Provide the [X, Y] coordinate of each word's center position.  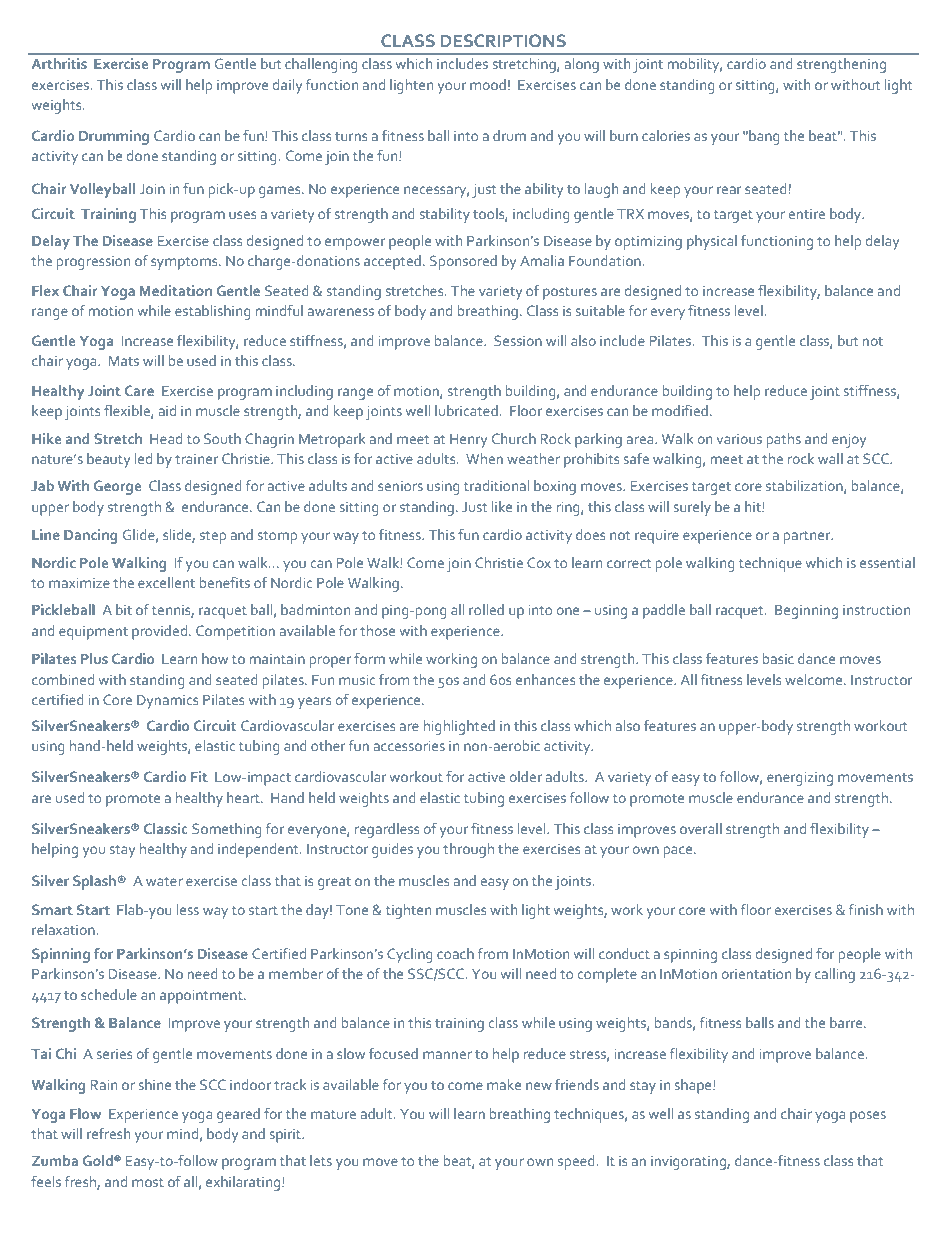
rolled [486, 609]
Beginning [806, 612]
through [468, 850]
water [164, 881]
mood [488, 84]
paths [784, 440]
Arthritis [59, 63]
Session [518, 340]
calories [666, 135]
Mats [124, 361]
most [148, 1182]
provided [161, 632]
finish [866, 909]
